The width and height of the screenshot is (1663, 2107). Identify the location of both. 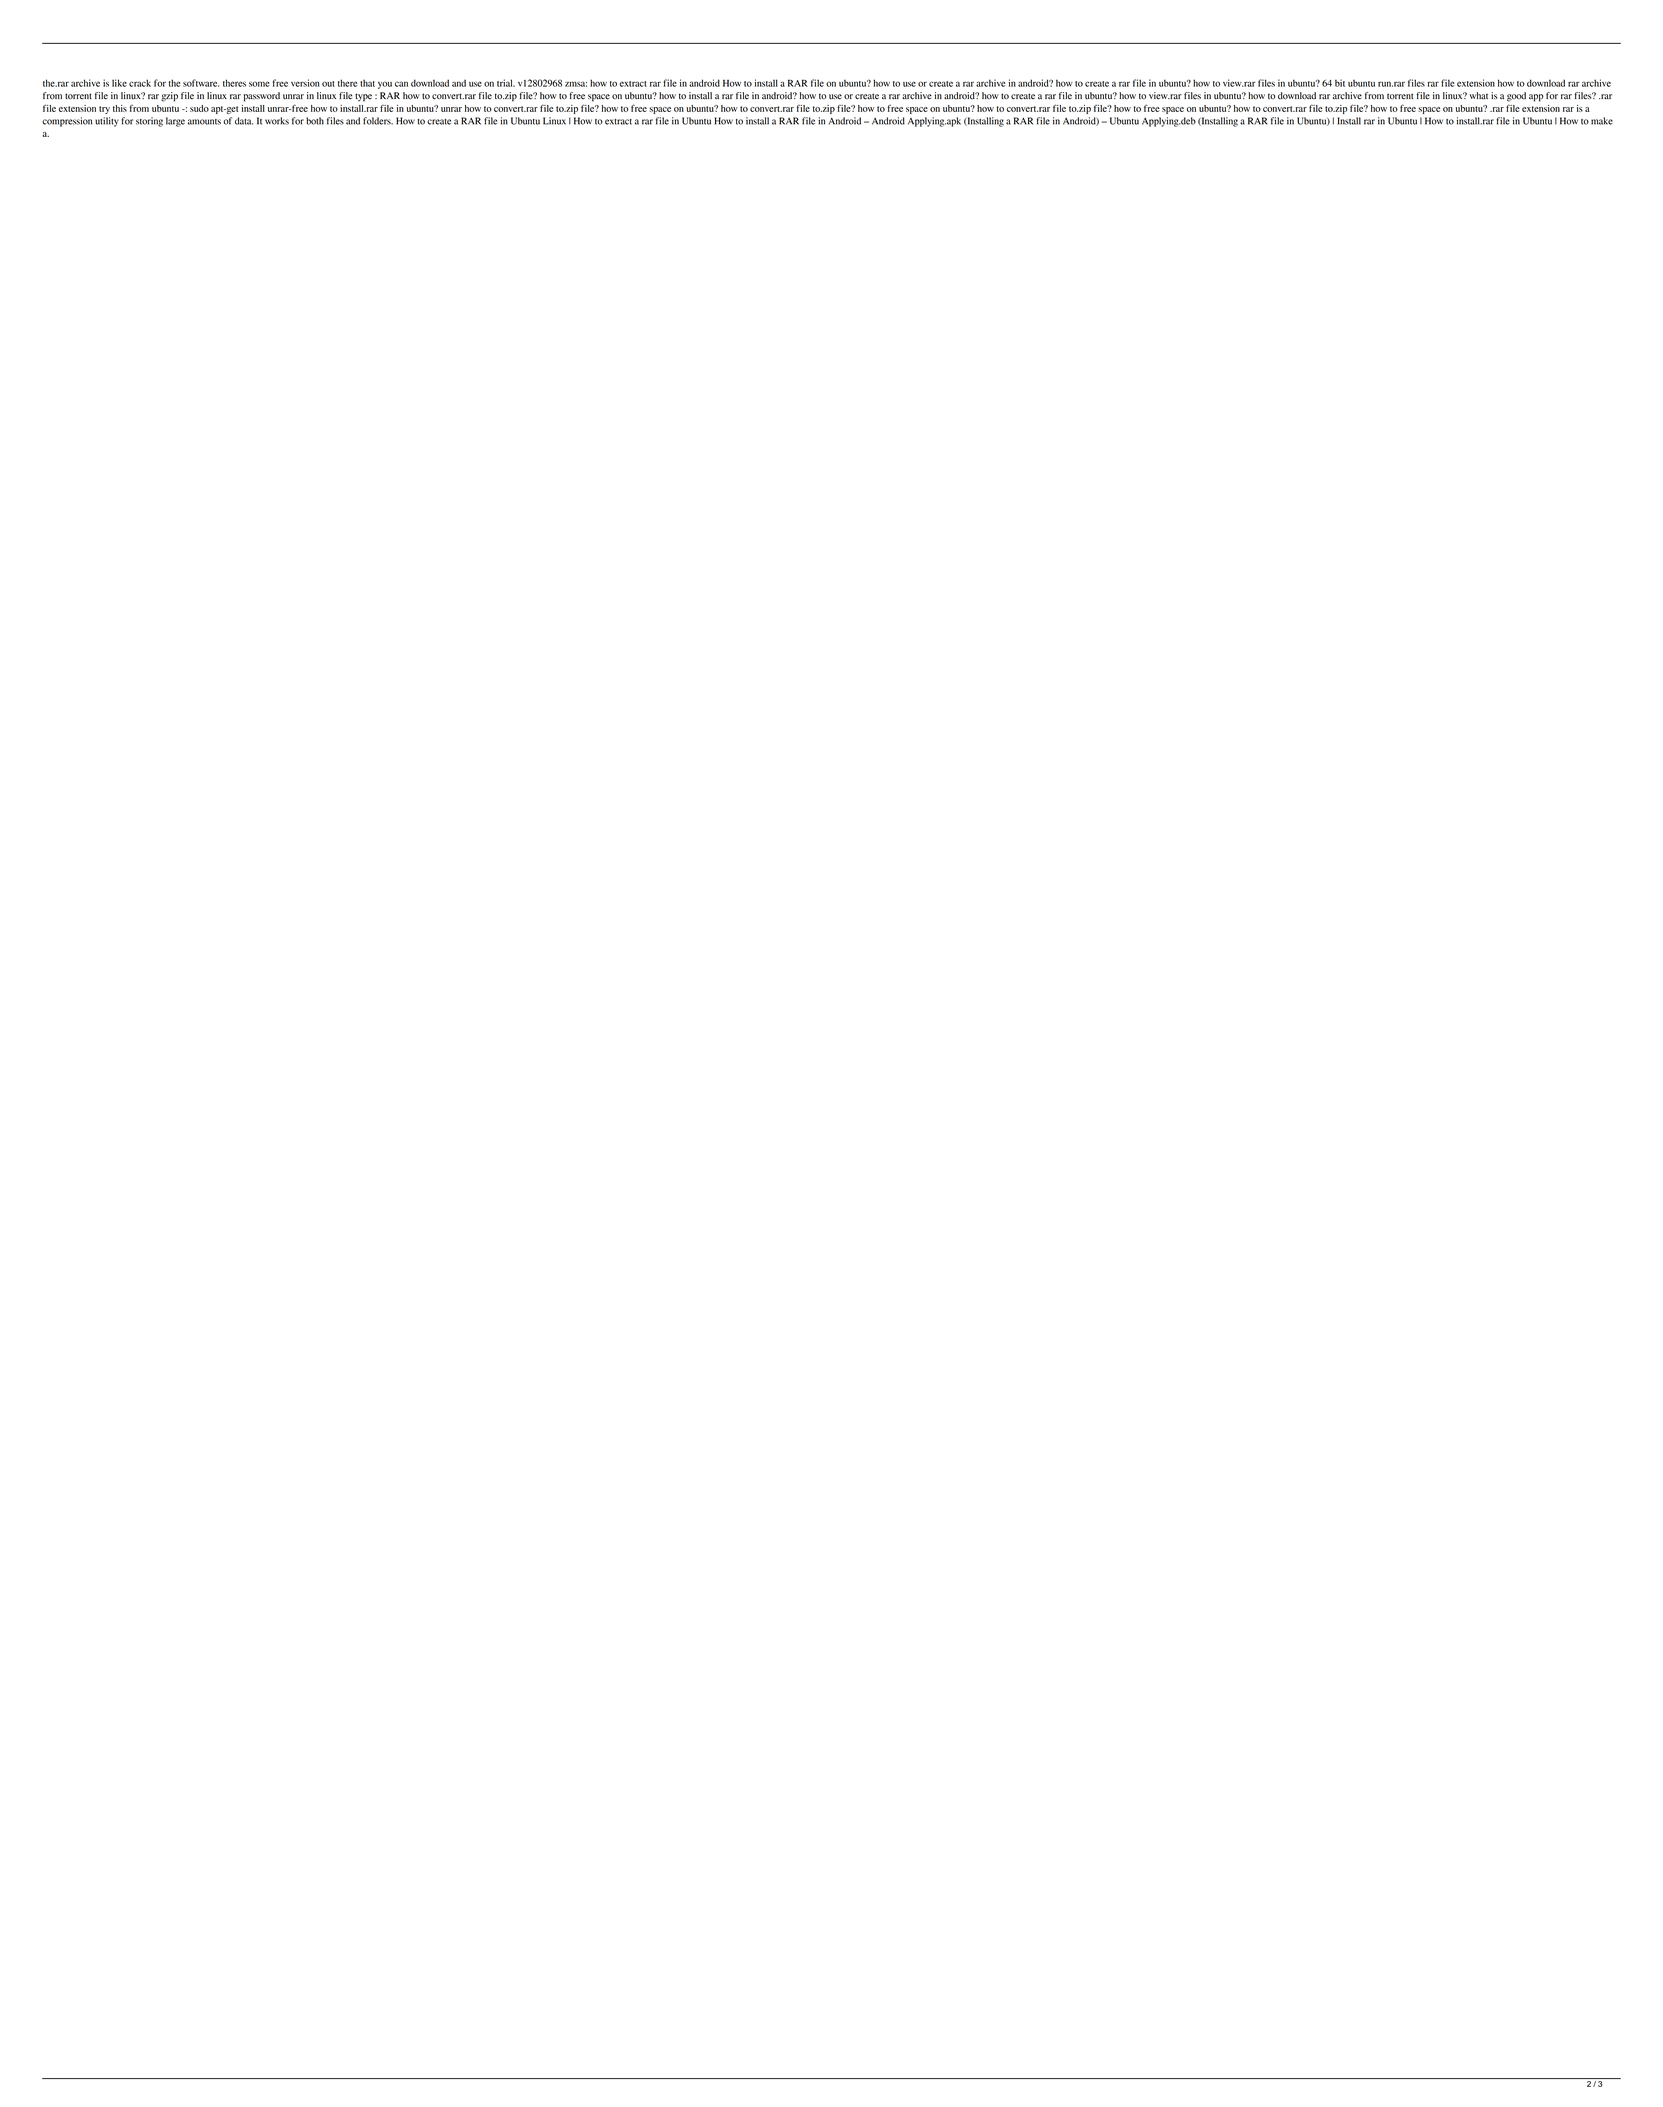
(315, 121).
